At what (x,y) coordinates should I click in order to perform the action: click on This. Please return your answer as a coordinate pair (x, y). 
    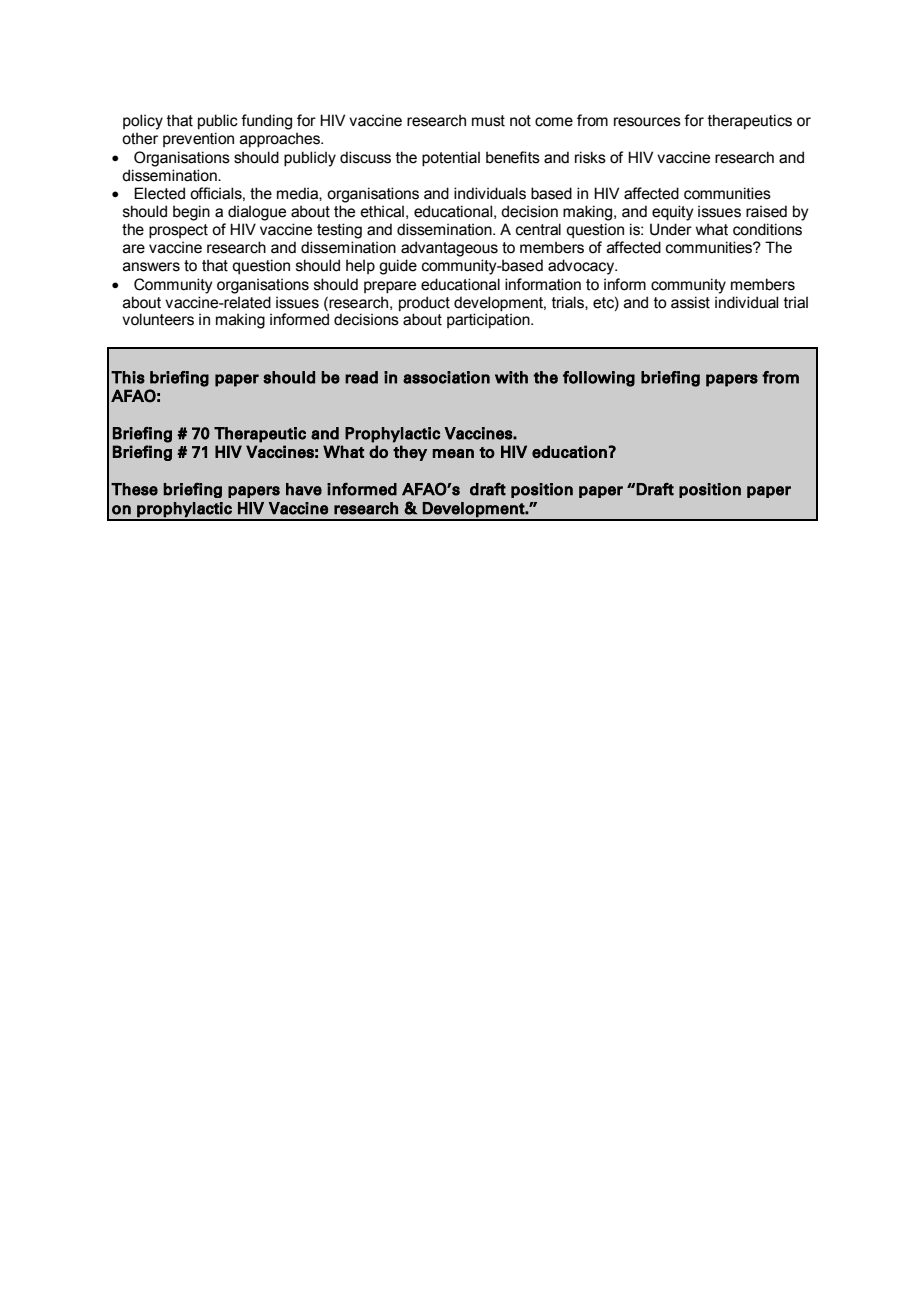
    Looking at the image, I should click on (128, 377).
